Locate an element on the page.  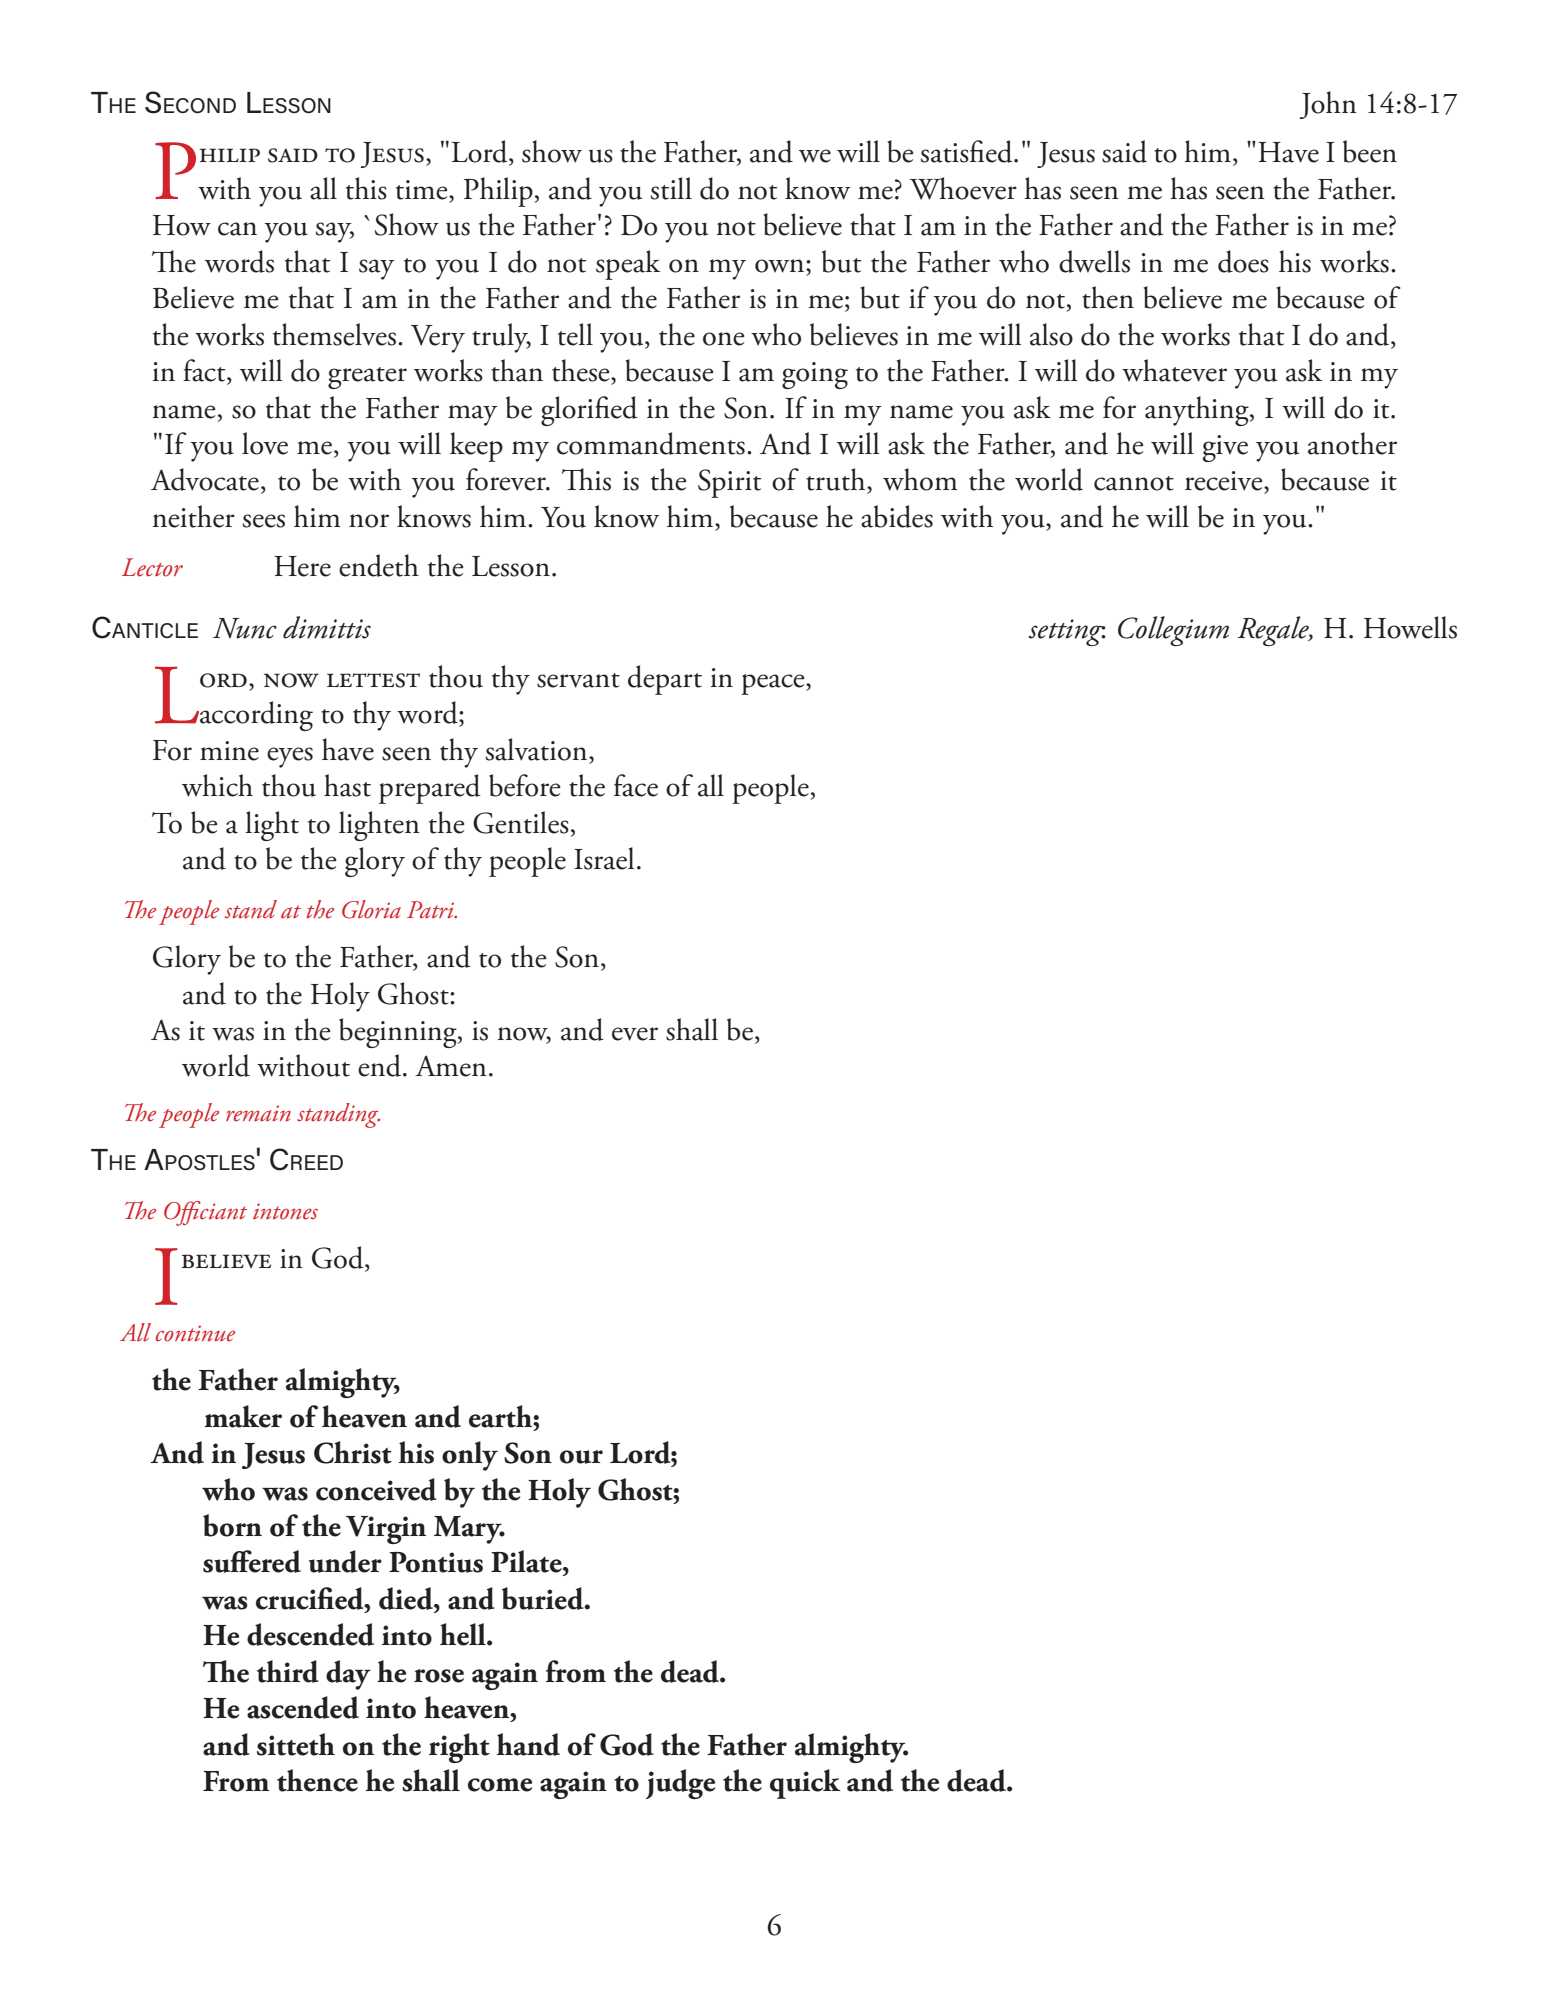
John is located at coordinates (1328, 105).
